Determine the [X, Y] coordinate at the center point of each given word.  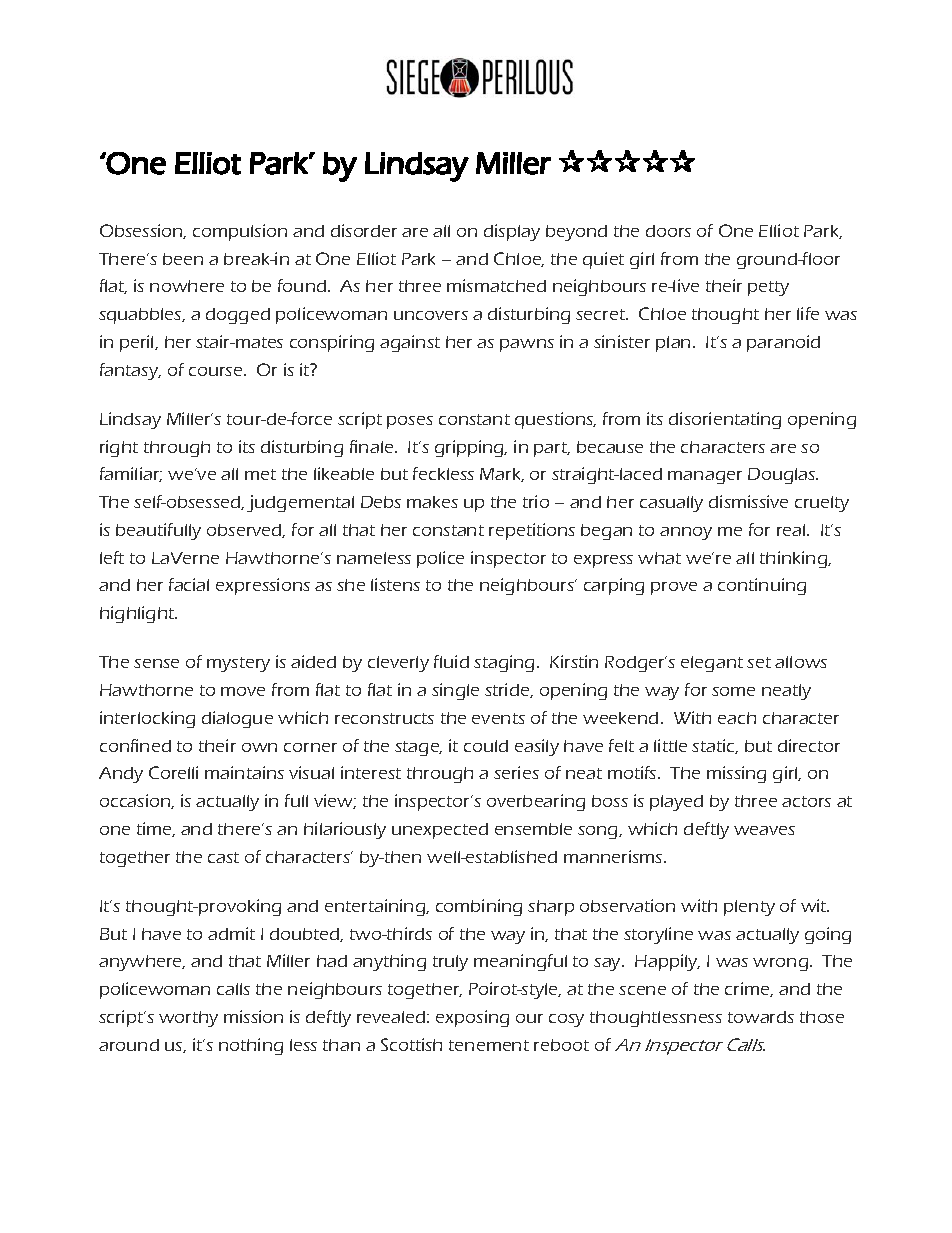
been [183, 259]
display [512, 232]
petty [768, 288]
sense [156, 663]
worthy [188, 1019]
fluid [451, 661]
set [759, 662]
